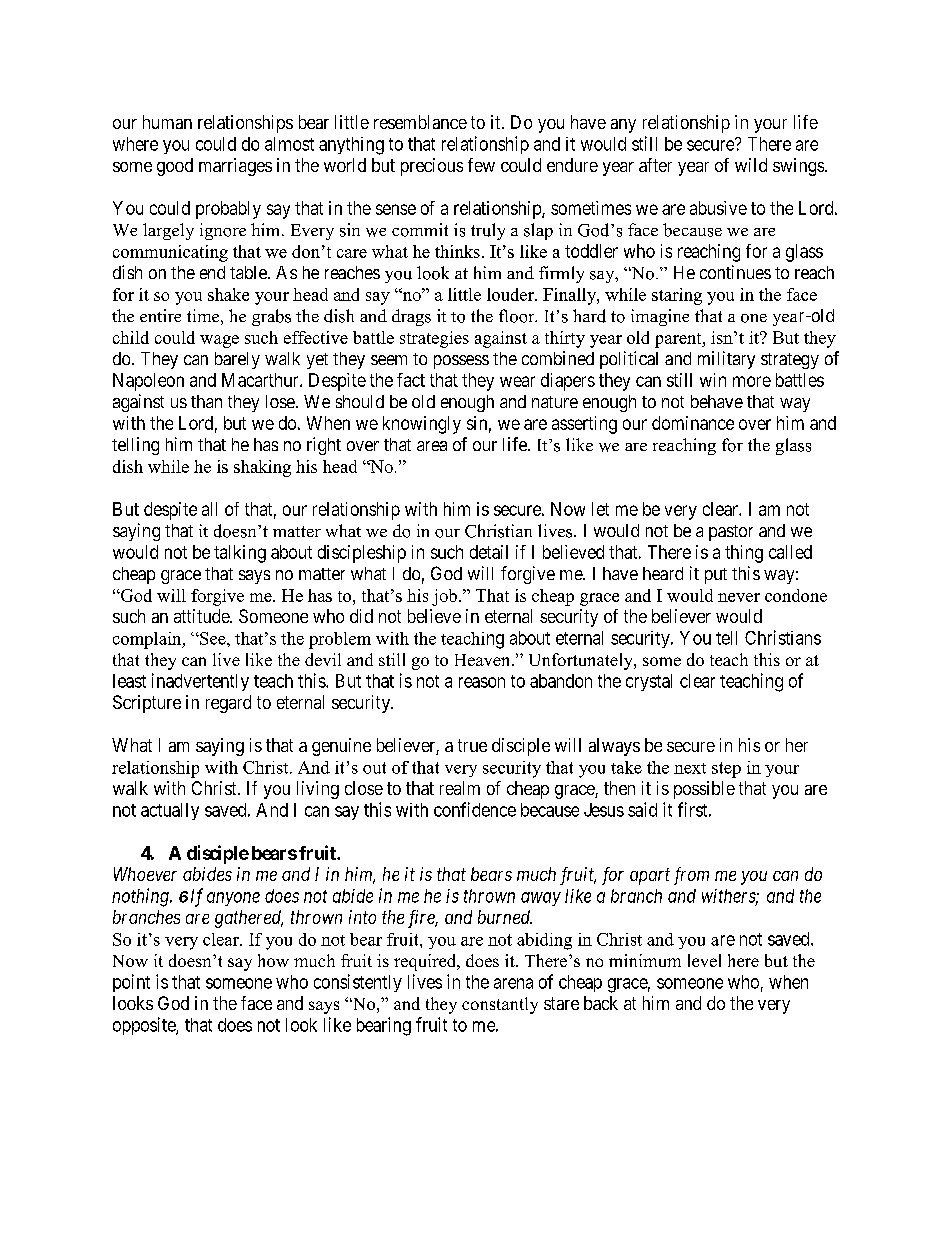 This screenshot has height=1233, width=952. I want to click on constantly, so click(500, 1005).
